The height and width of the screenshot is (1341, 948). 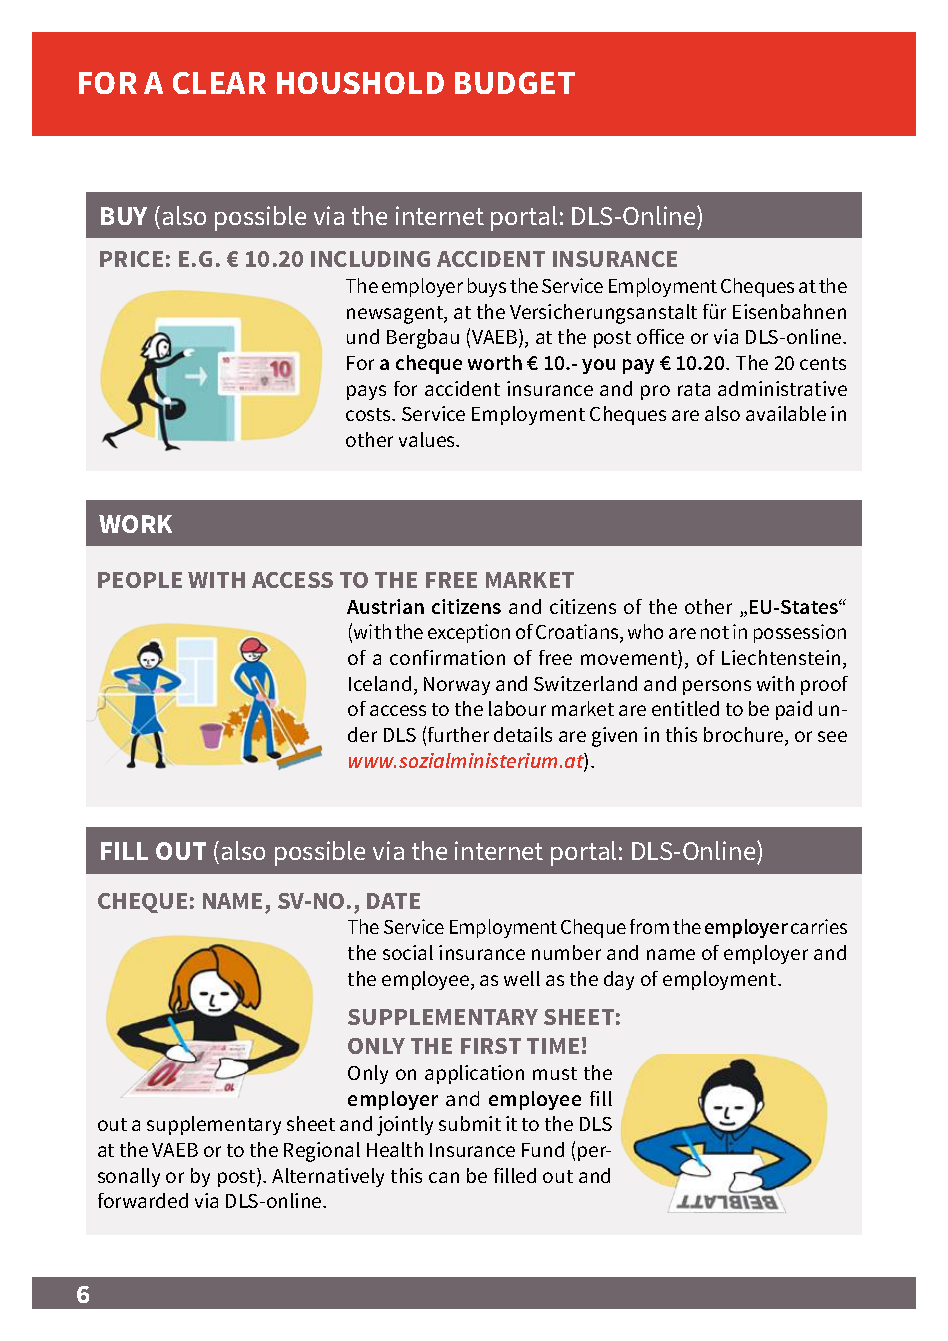 What do you see at coordinates (715, 632) in the screenshot?
I see `not` at bounding box center [715, 632].
